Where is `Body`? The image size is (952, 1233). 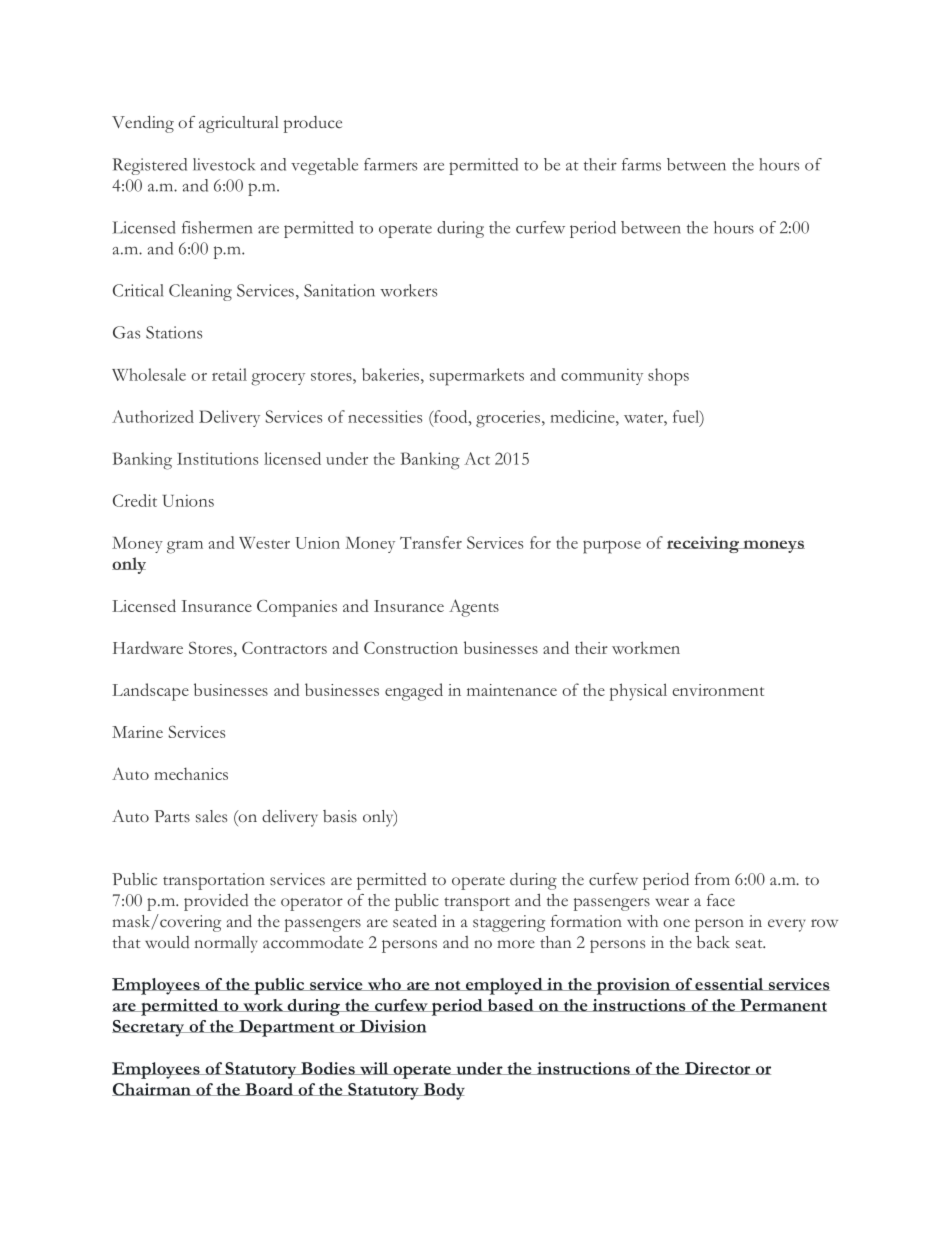
Body is located at coordinates (443, 1091).
